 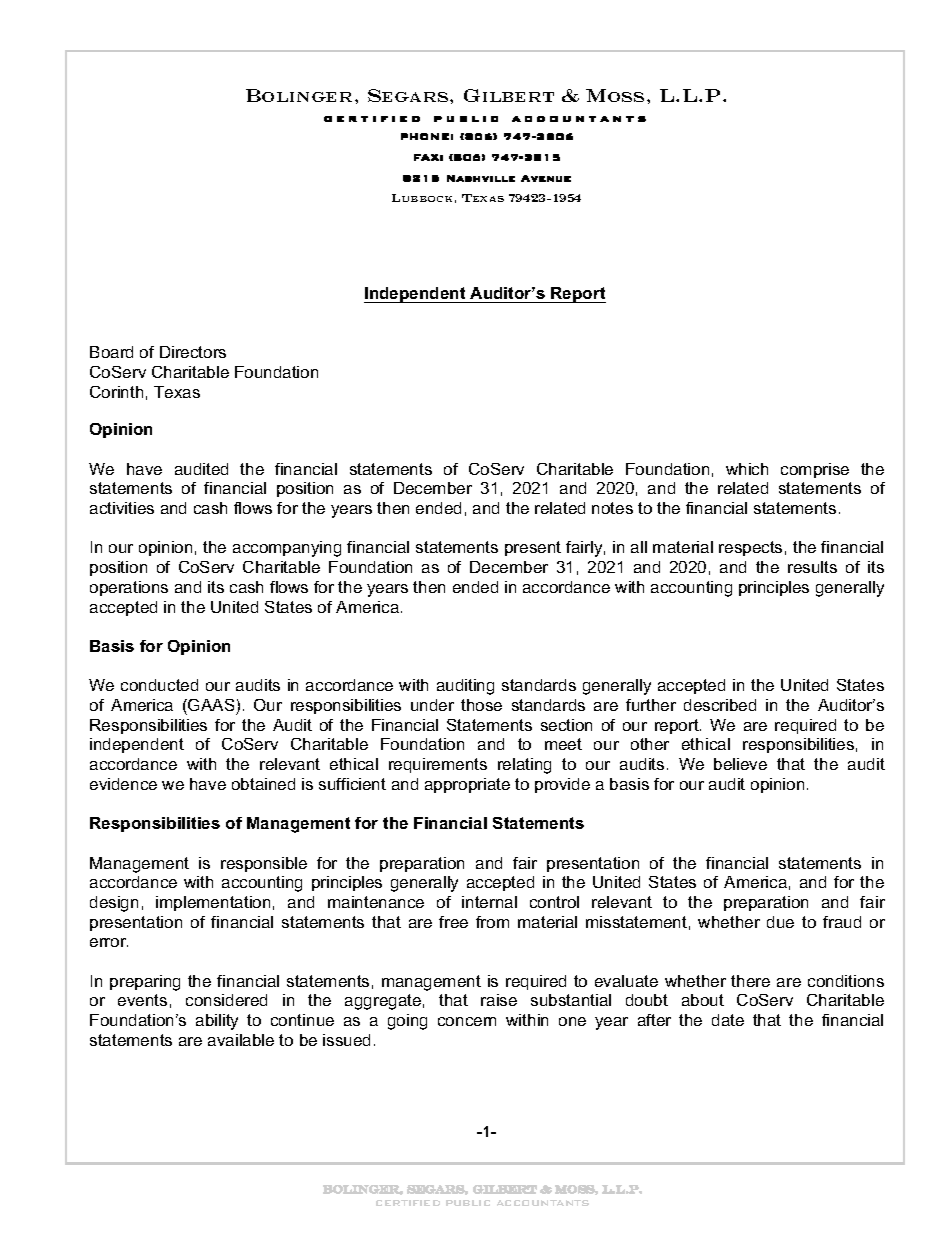 I want to click on which, so click(x=747, y=469).
